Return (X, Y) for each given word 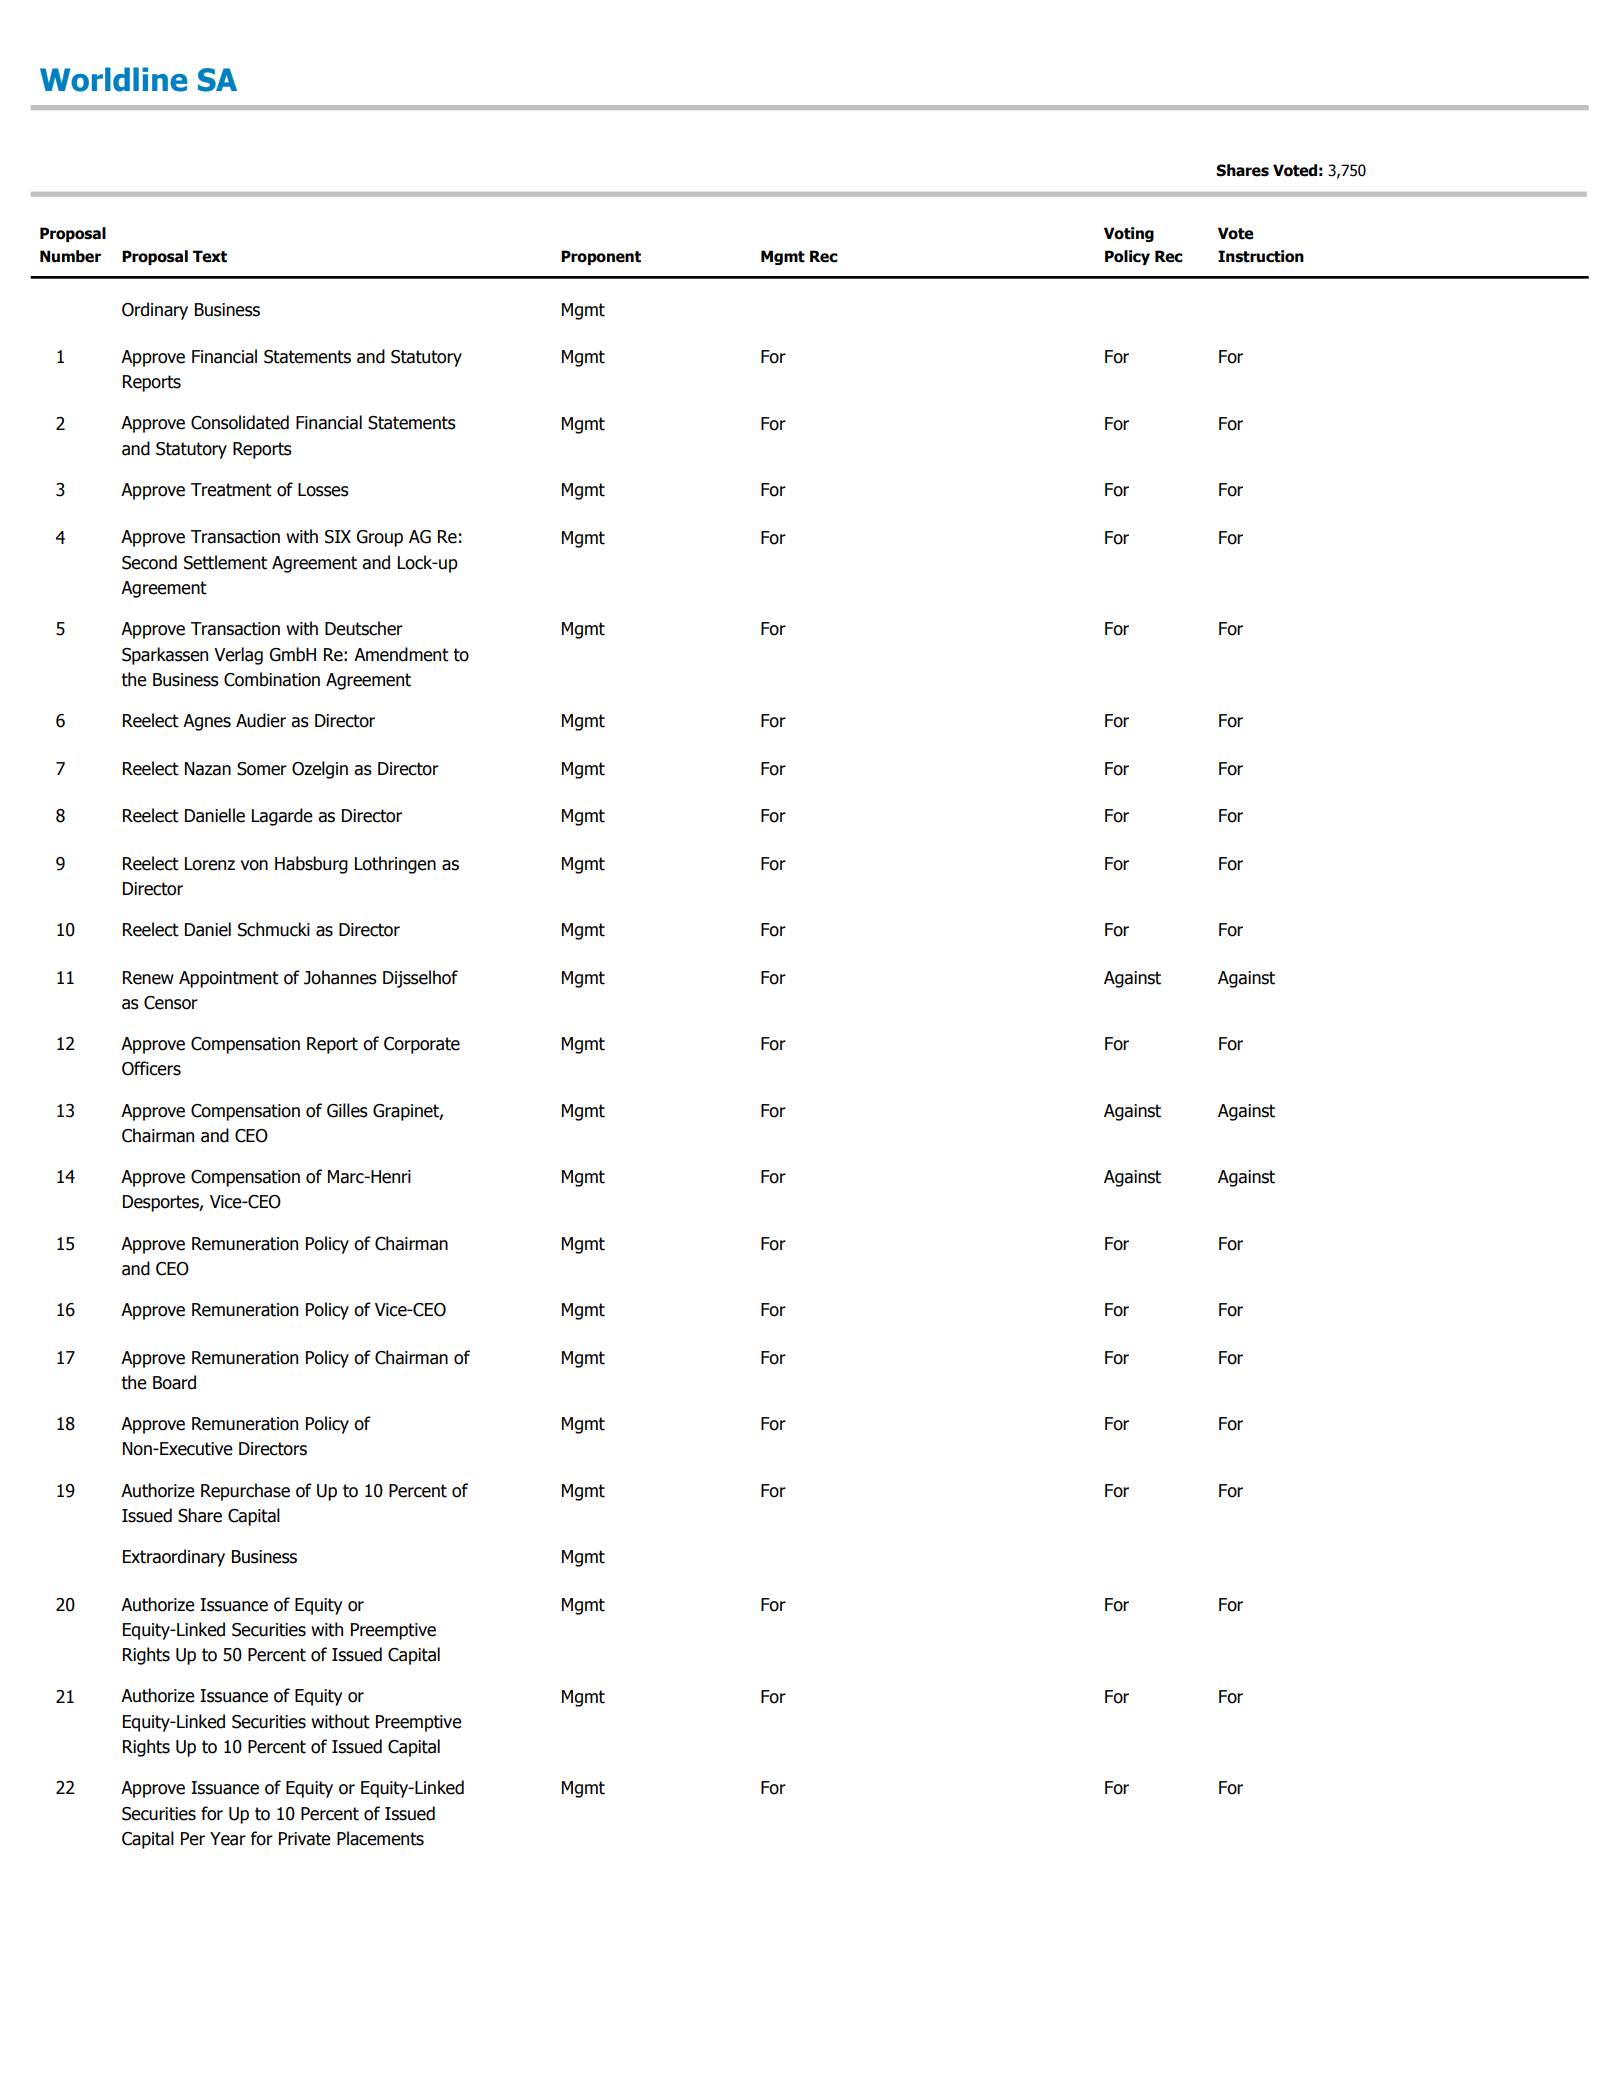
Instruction (1261, 256)
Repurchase (245, 1492)
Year (228, 1839)
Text (210, 256)
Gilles (347, 1110)
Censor (171, 1003)
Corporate (422, 1045)
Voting (1129, 234)
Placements (380, 1838)
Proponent (601, 257)
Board (174, 1382)
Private (305, 1839)
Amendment (401, 654)
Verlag (238, 656)
